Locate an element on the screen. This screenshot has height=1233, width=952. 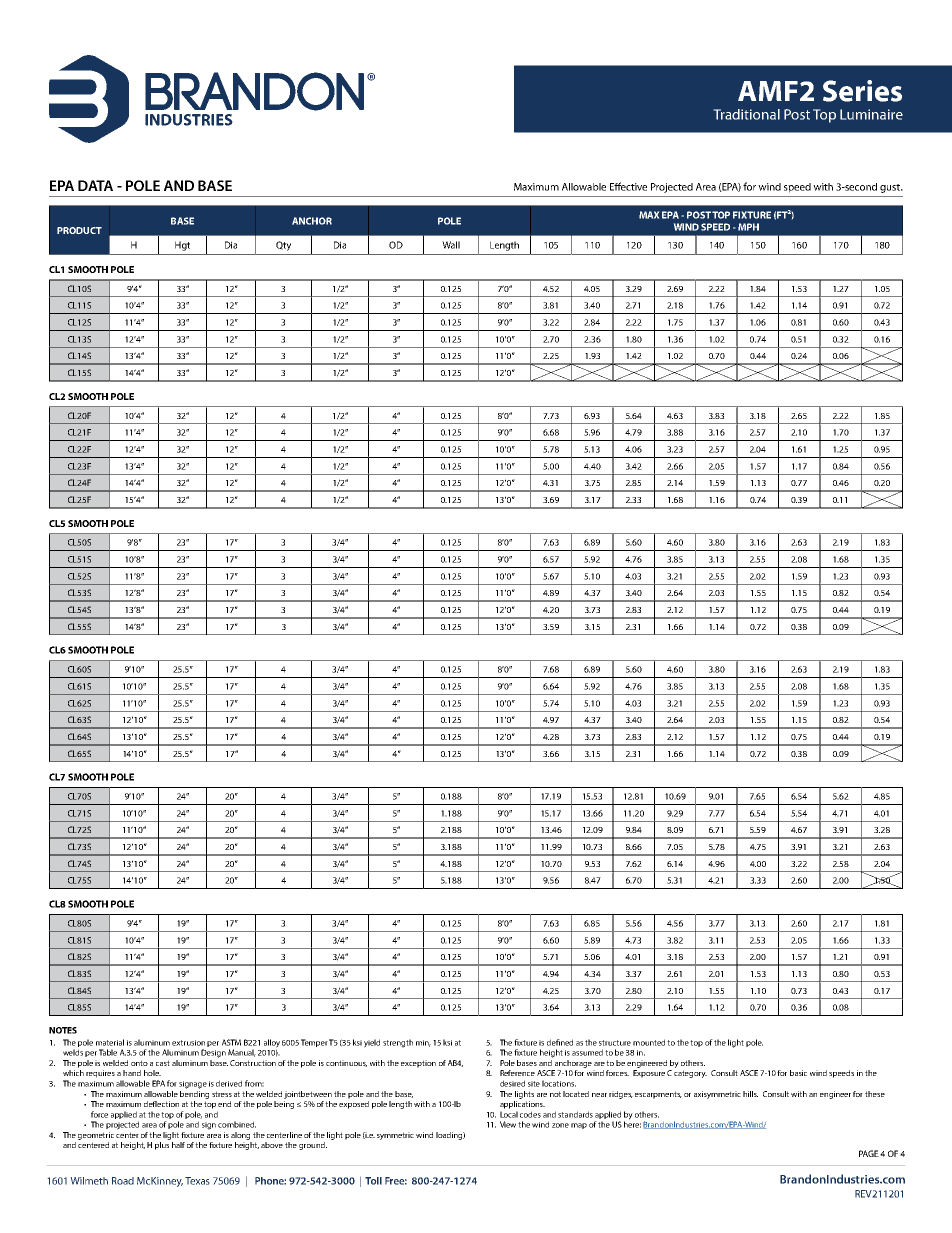
Effective is located at coordinates (628, 186).
